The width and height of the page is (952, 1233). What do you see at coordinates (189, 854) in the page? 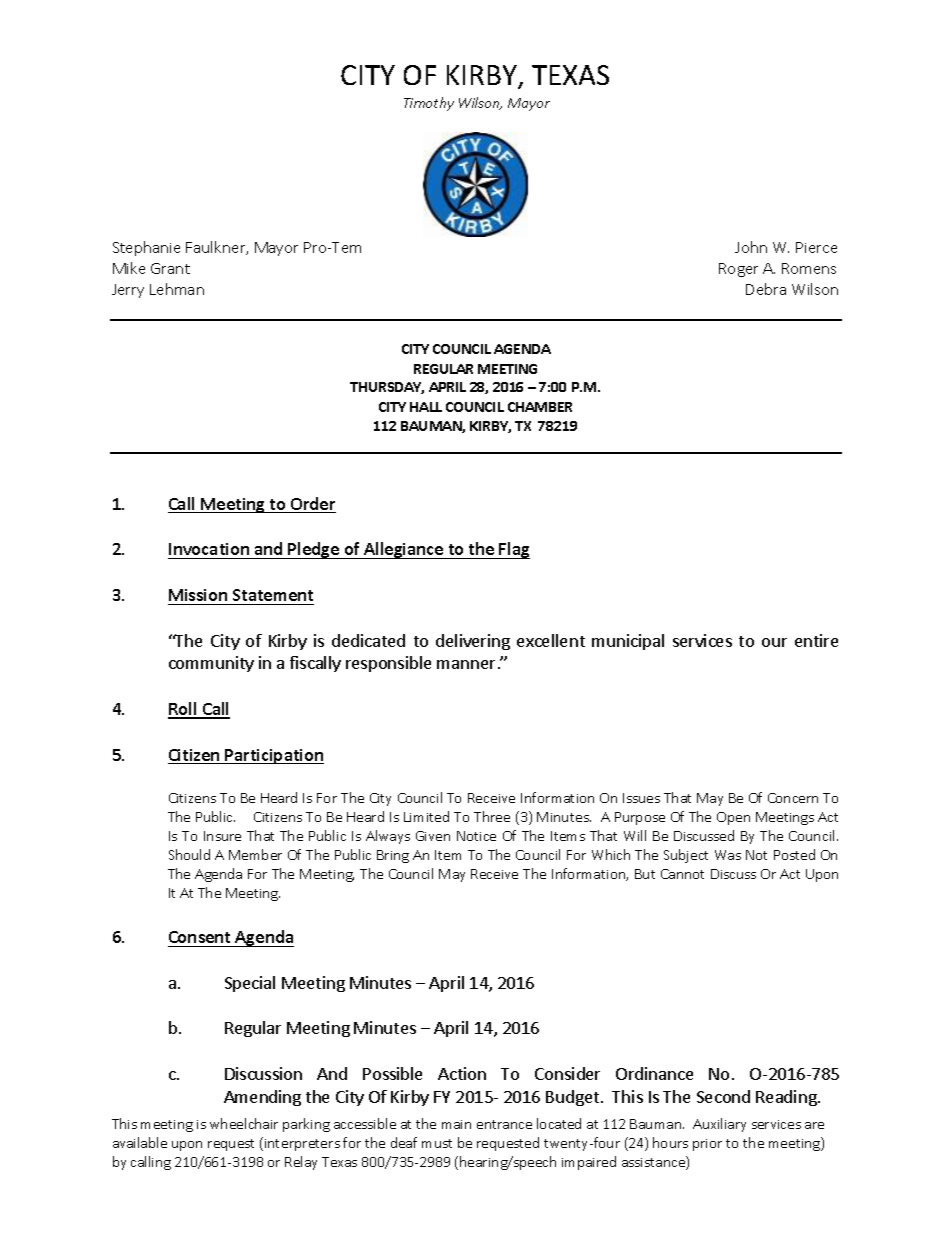
I see `Should` at bounding box center [189, 854].
